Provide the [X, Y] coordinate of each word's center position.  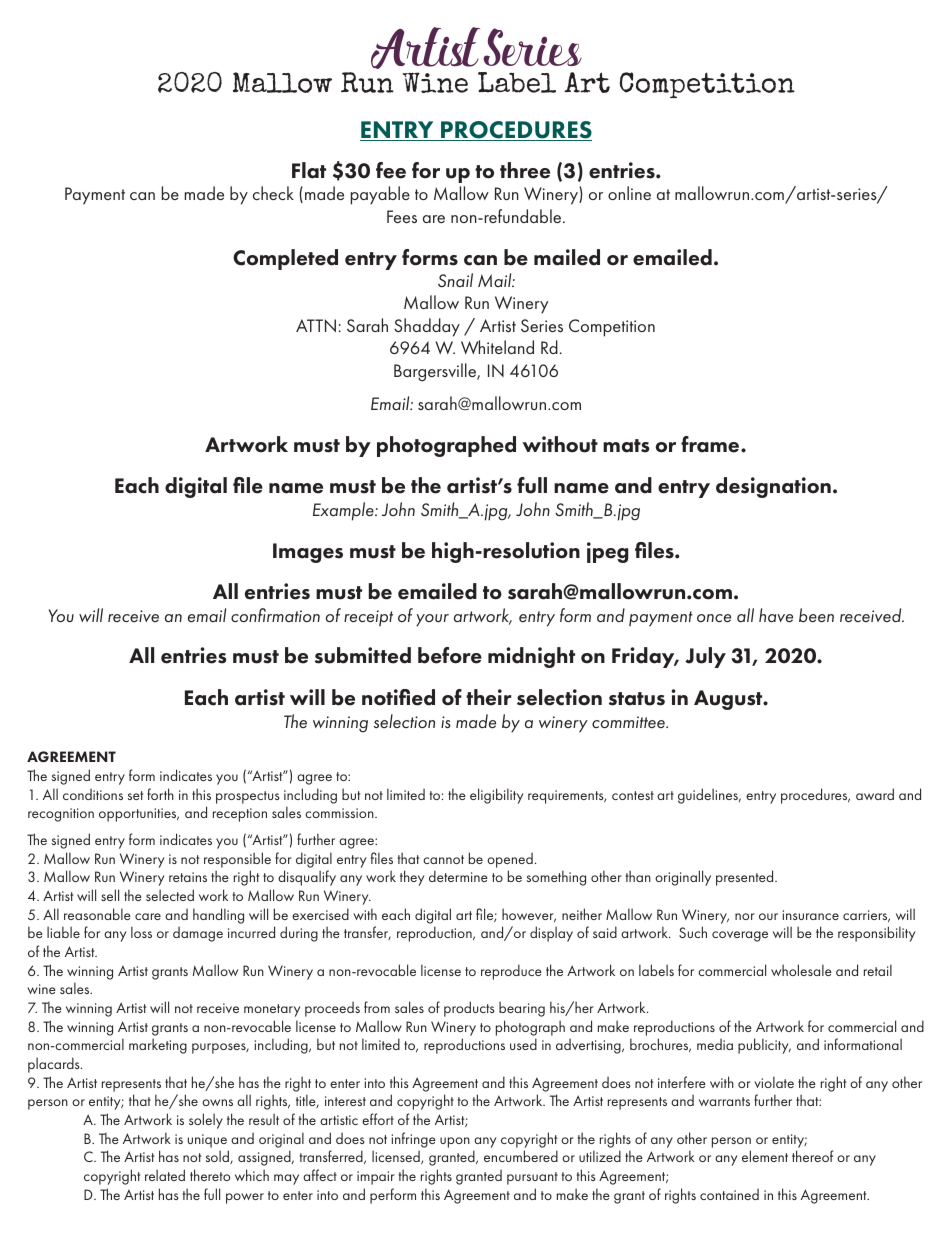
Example [344, 511]
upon [455, 1142]
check [273, 193]
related [165, 1175]
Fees [402, 216]
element [765, 1156]
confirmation [275, 615]
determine [458, 876]
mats [626, 446]
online [629, 193]
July [705, 657]
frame [711, 444]
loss [141, 932]
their [488, 697]
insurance [810, 915]
